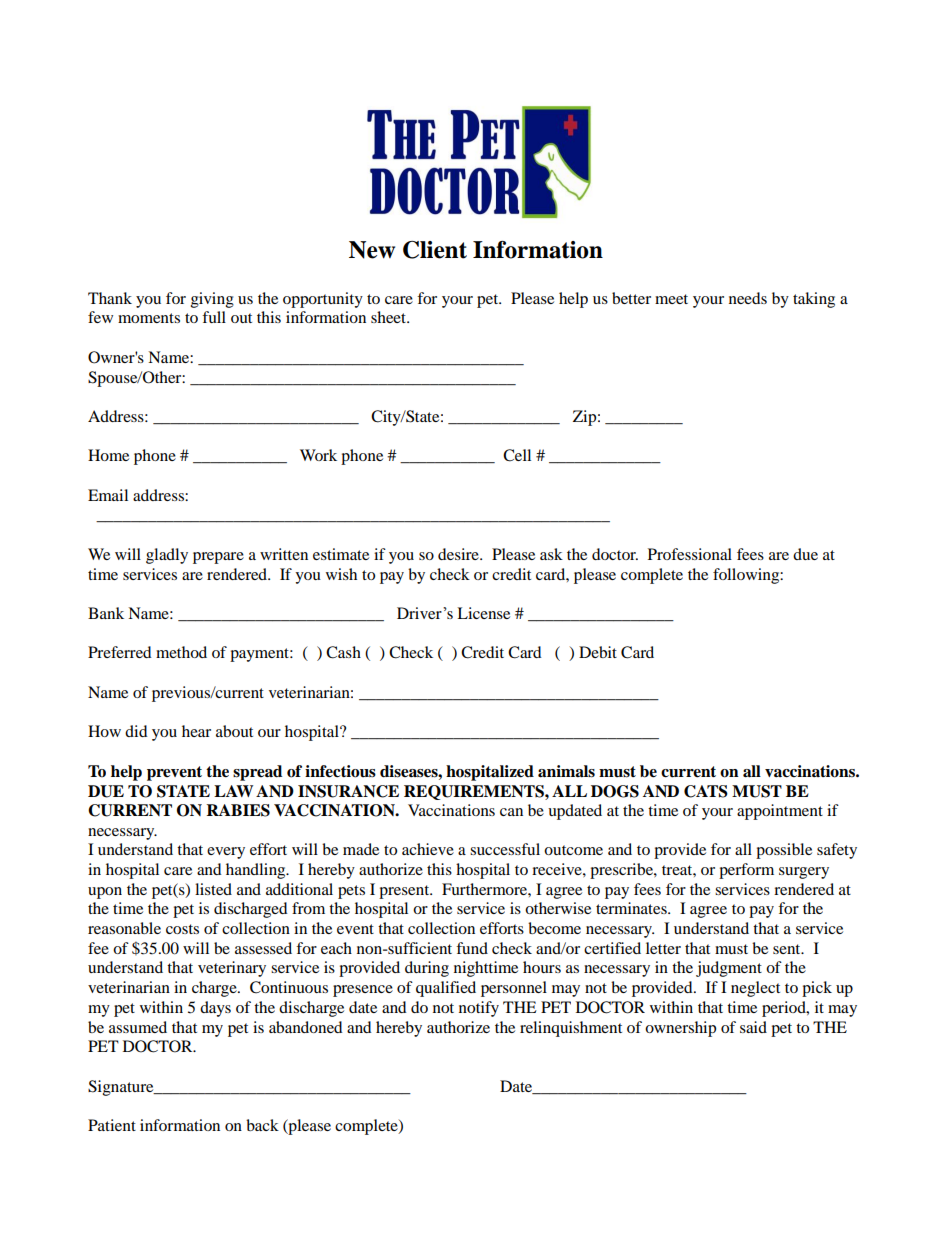  What do you see at coordinates (238, 810) in the document?
I see `RABIES` at bounding box center [238, 810].
